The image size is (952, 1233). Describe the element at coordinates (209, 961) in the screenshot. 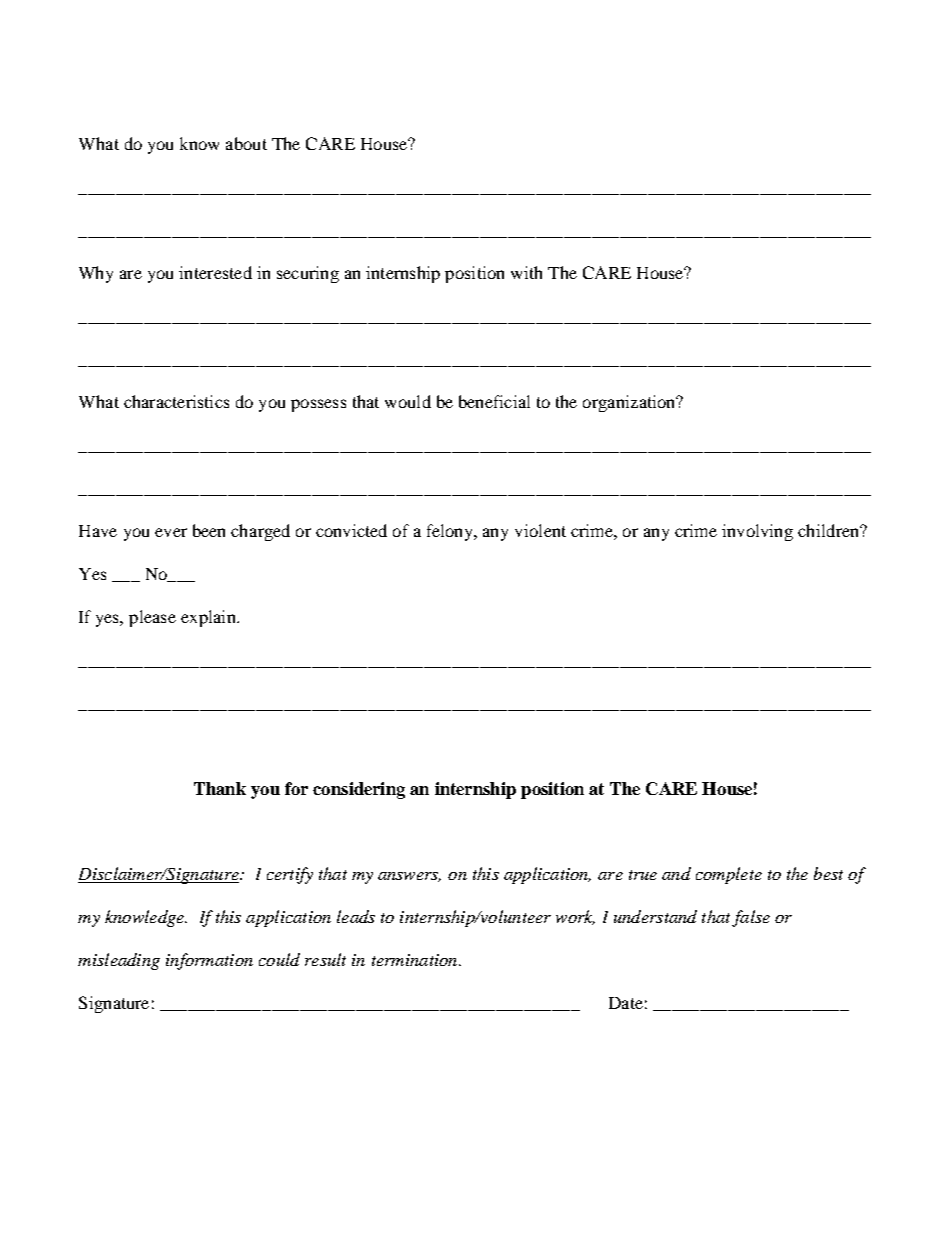

I see `information` at that location.
